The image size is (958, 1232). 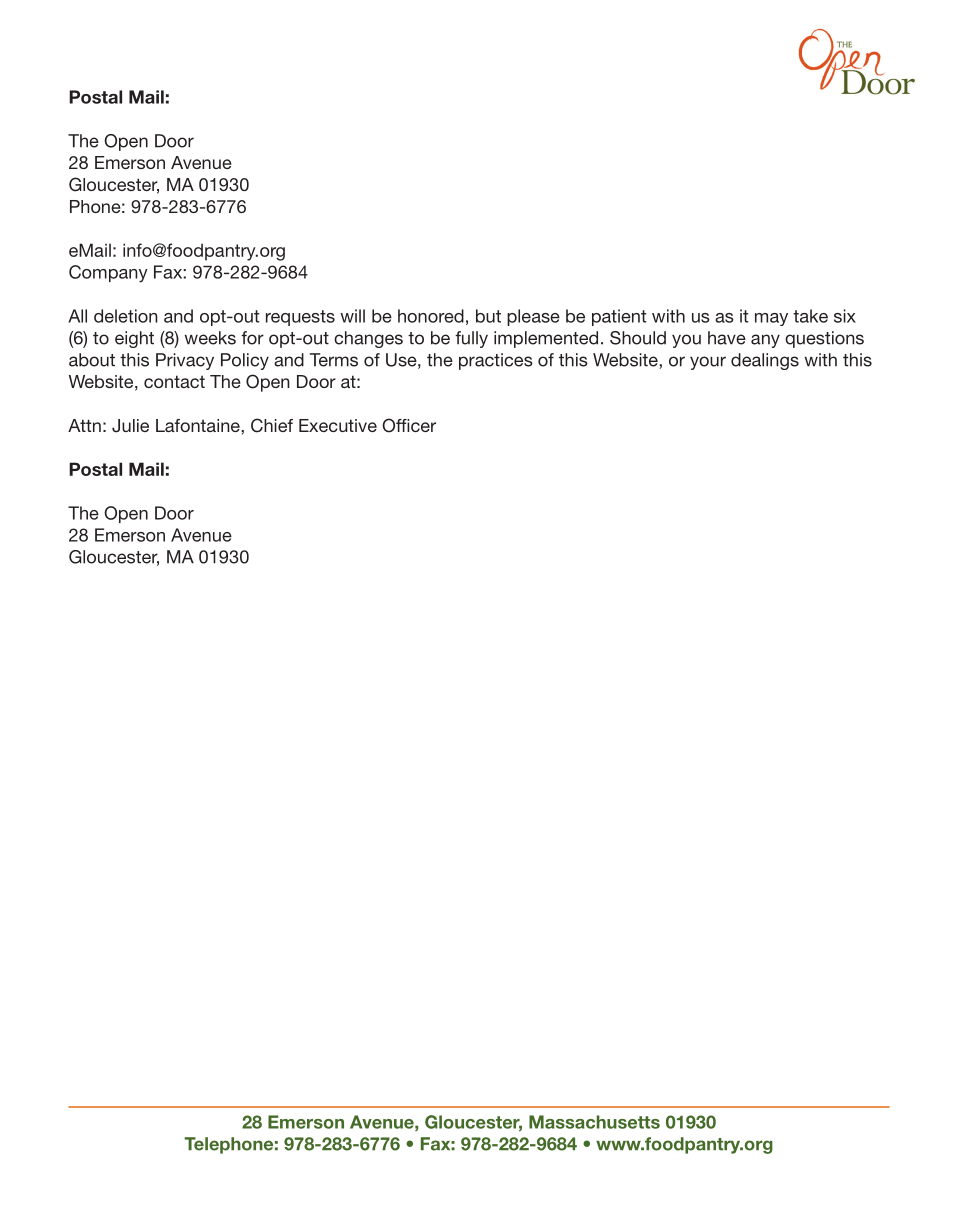 I want to click on Executive, so click(x=338, y=425).
